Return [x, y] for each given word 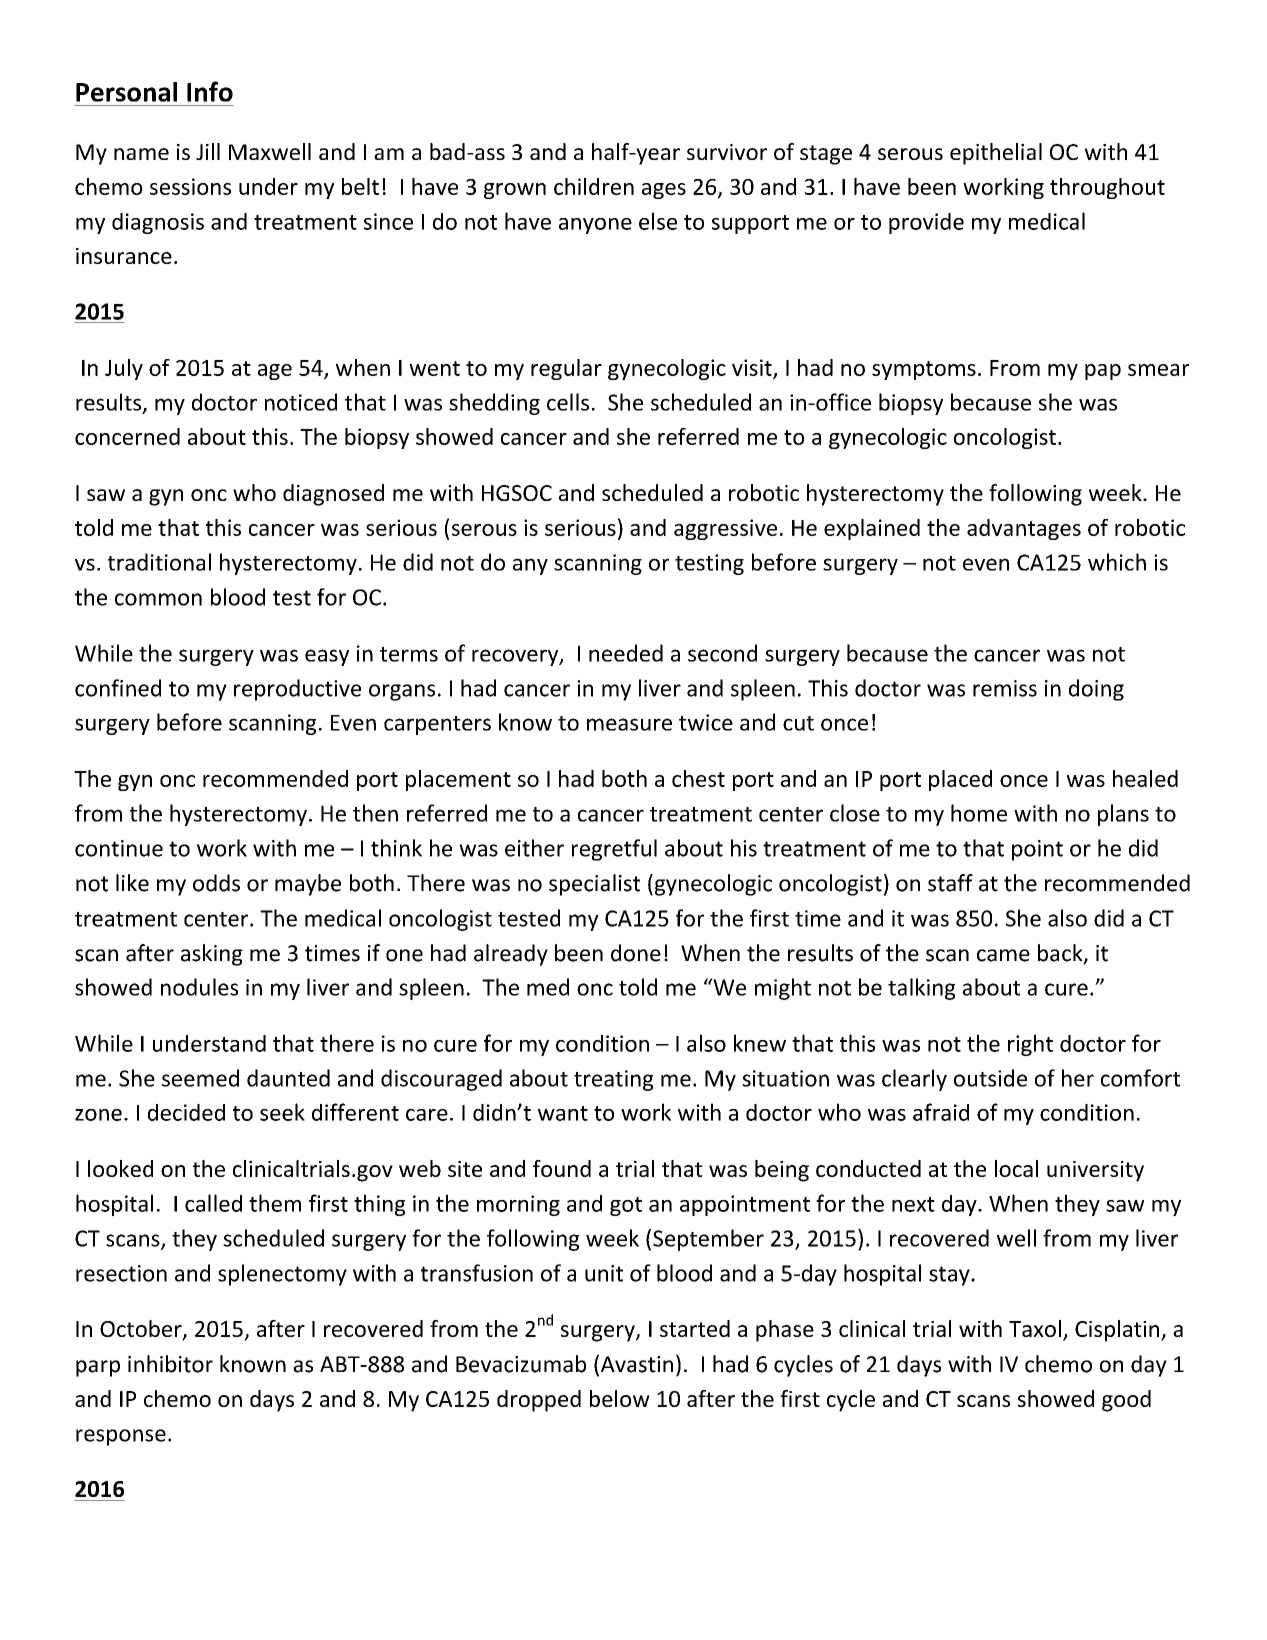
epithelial [996, 154]
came [1003, 955]
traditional [159, 562]
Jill [208, 151]
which [1117, 562]
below [620, 1398]
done [636, 953]
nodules [199, 987]
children [594, 186]
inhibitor [170, 1364]
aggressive [725, 529]
